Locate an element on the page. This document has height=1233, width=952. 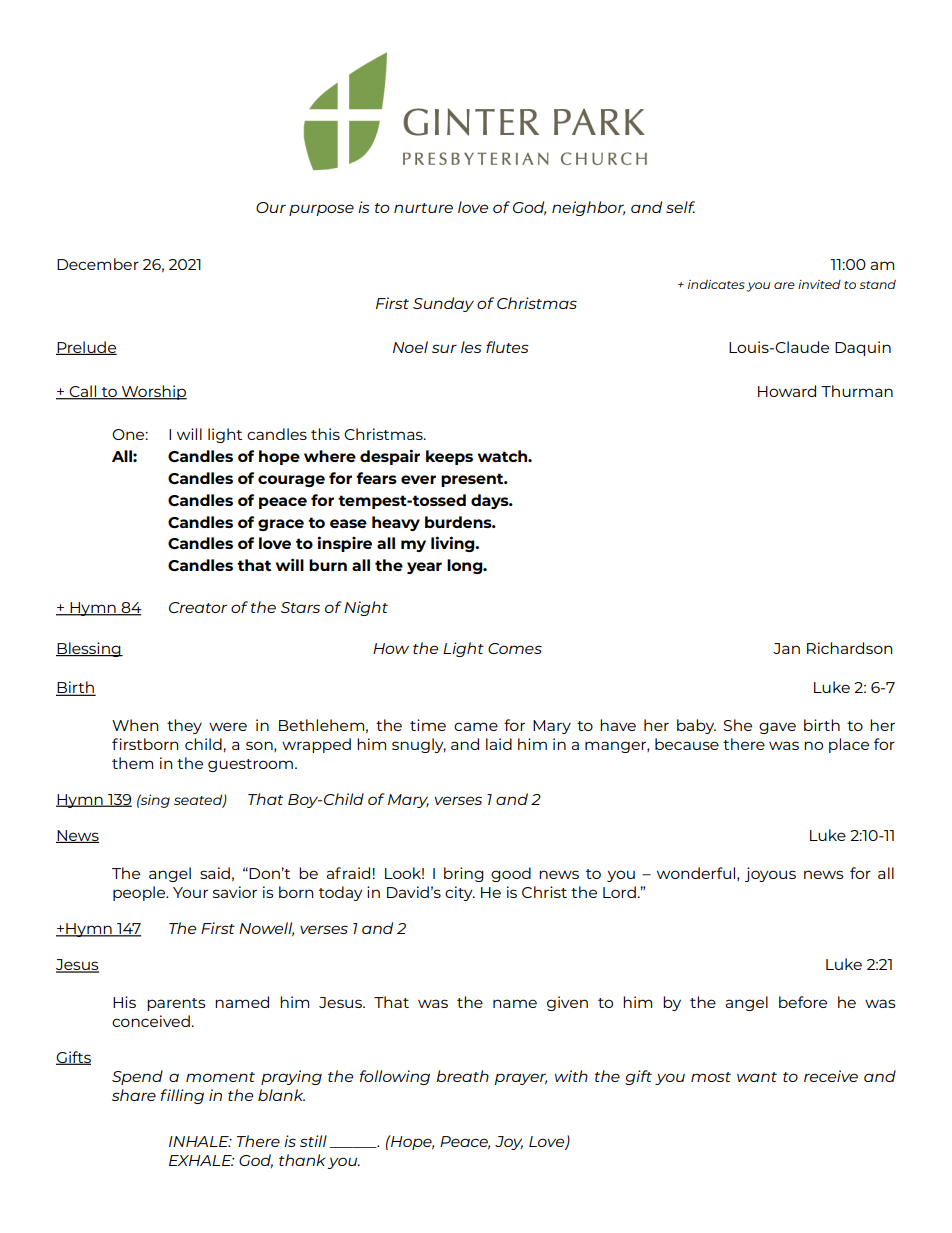
INHALE is located at coordinates (200, 1141).
